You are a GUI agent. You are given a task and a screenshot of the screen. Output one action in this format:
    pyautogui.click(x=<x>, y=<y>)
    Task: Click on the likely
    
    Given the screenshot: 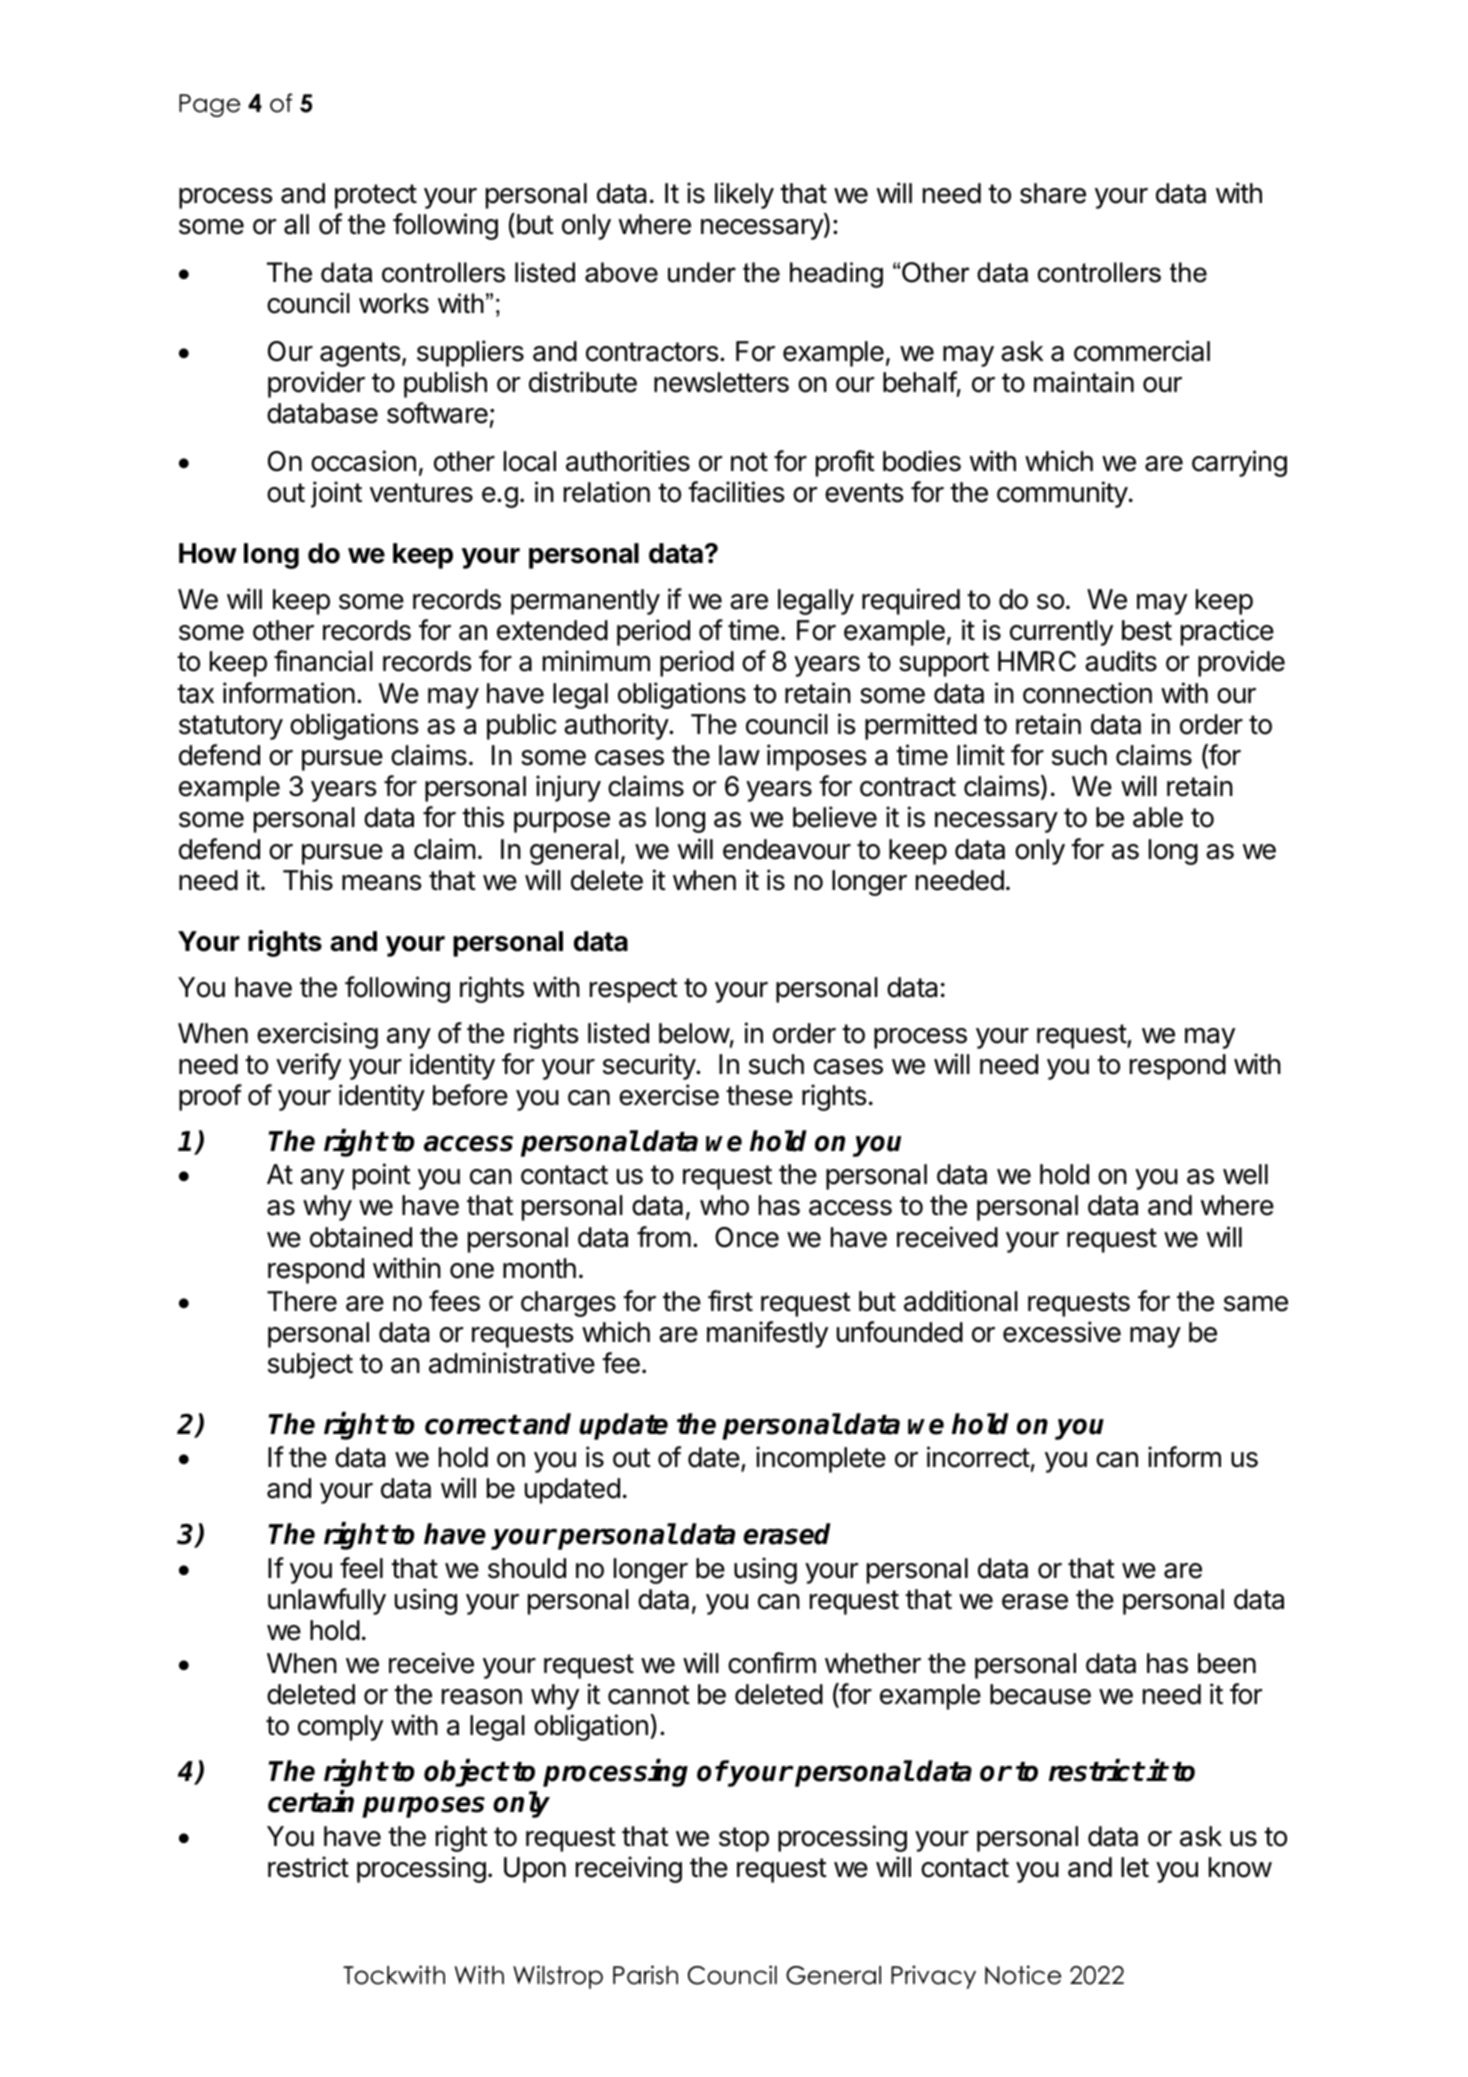 What is the action you would take?
    pyautogui.click(x=744, y=195)
